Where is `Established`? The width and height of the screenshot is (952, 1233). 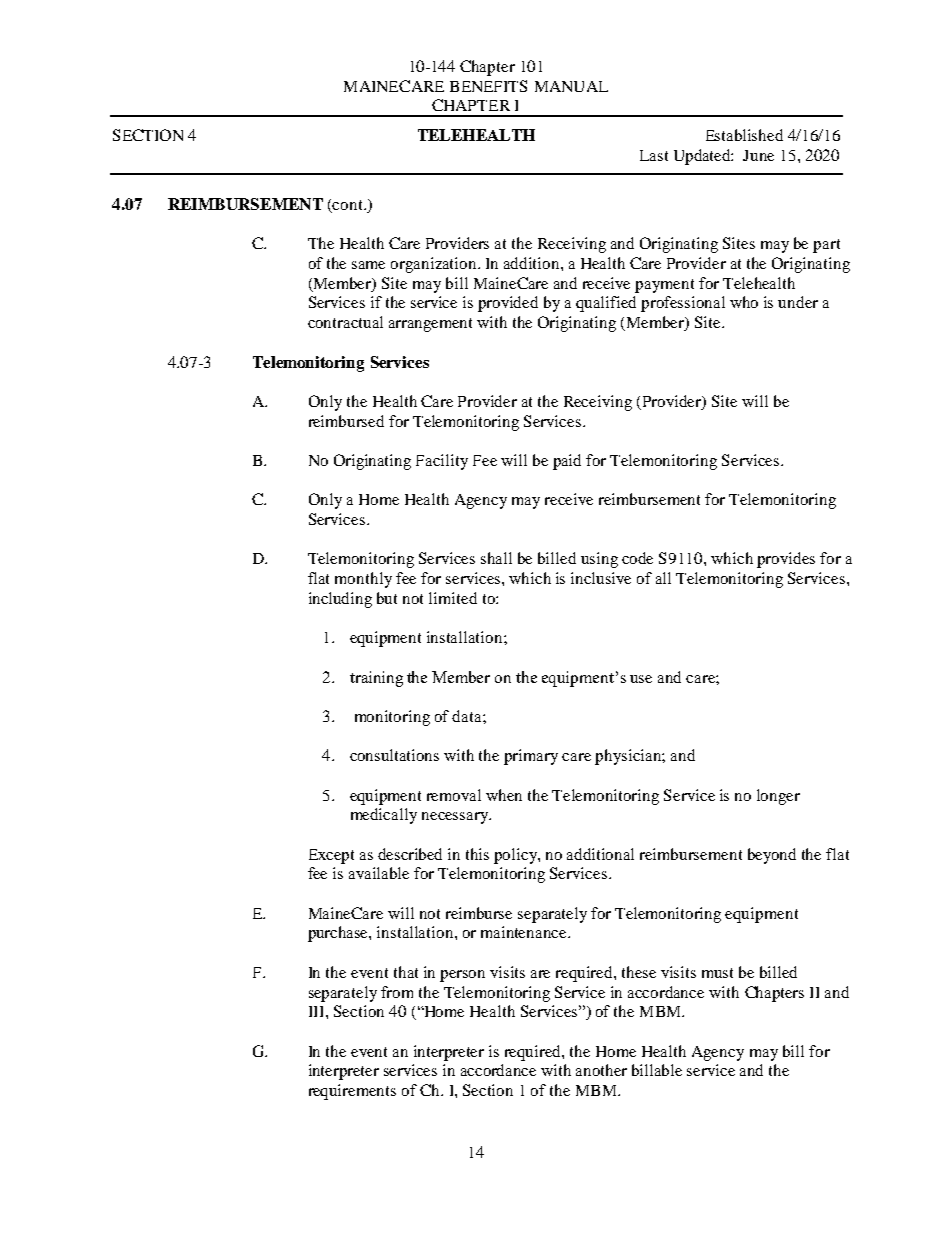
Established is located at coordinates (744, 135).
